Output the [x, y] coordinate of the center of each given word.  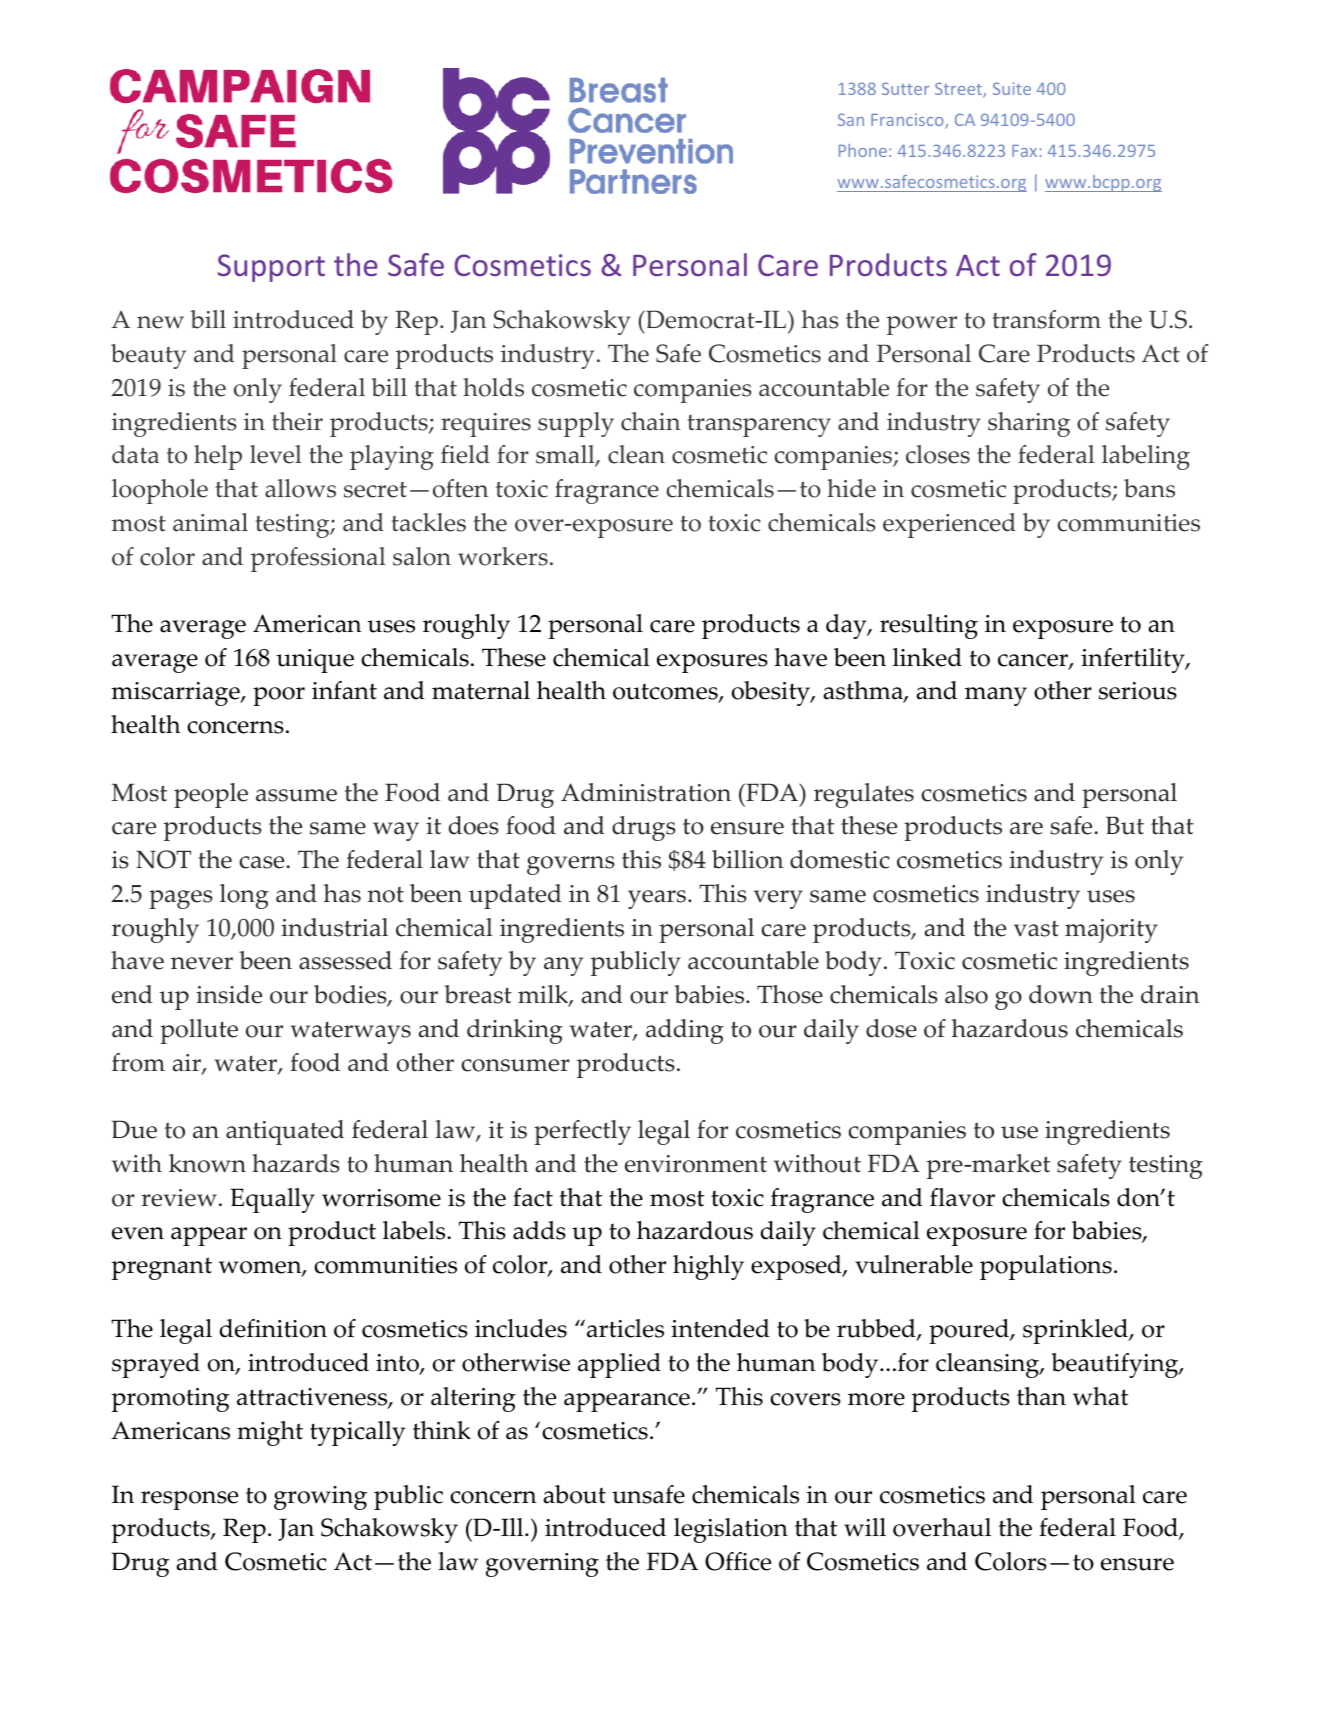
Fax [1024, 151]
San [851, 119]
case [263, 862]
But [1125, 825]
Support [271, 268]
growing [320, 1498]
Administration [646, 792]
